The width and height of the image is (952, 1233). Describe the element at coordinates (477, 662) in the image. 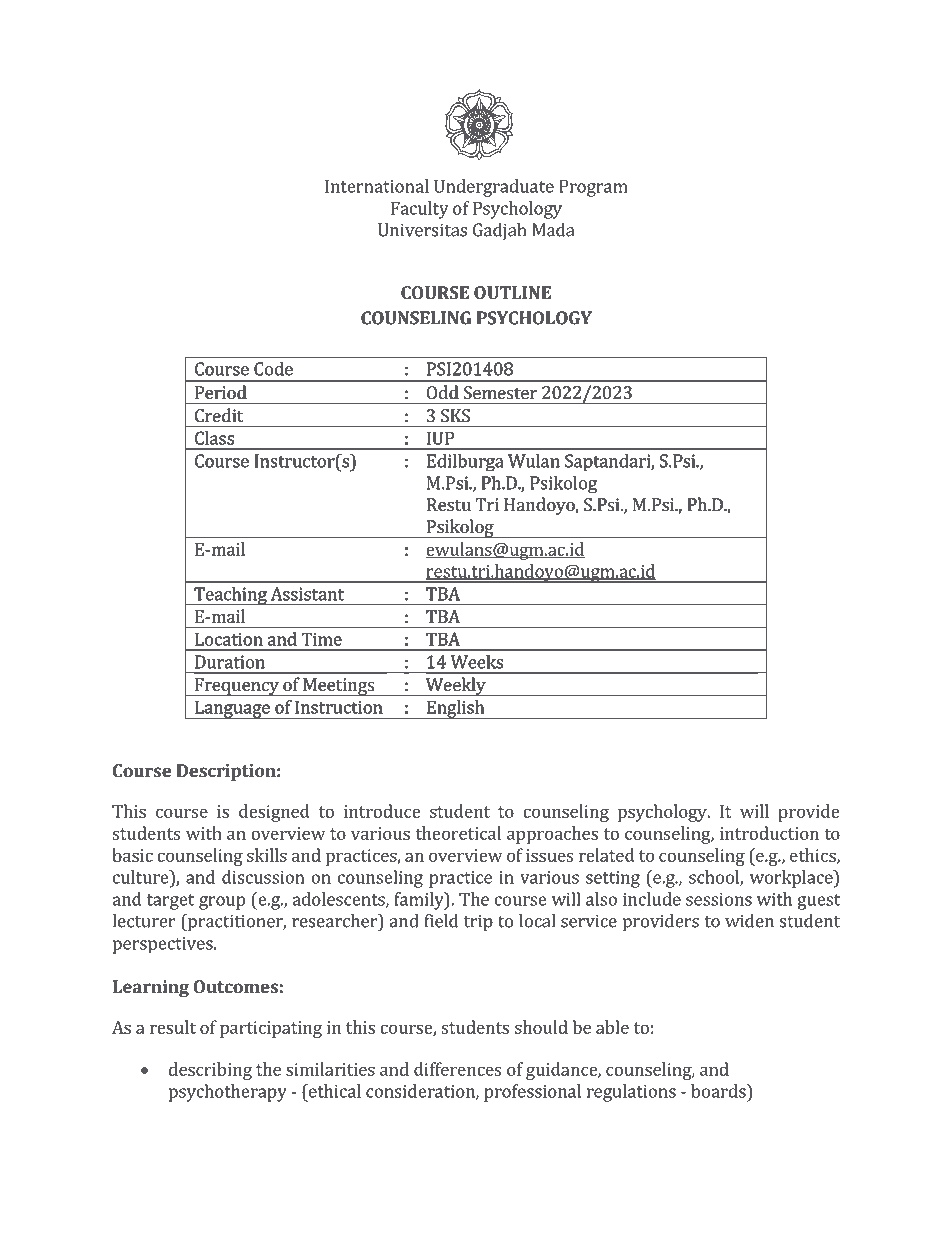

I see `Weeks` at that location.
